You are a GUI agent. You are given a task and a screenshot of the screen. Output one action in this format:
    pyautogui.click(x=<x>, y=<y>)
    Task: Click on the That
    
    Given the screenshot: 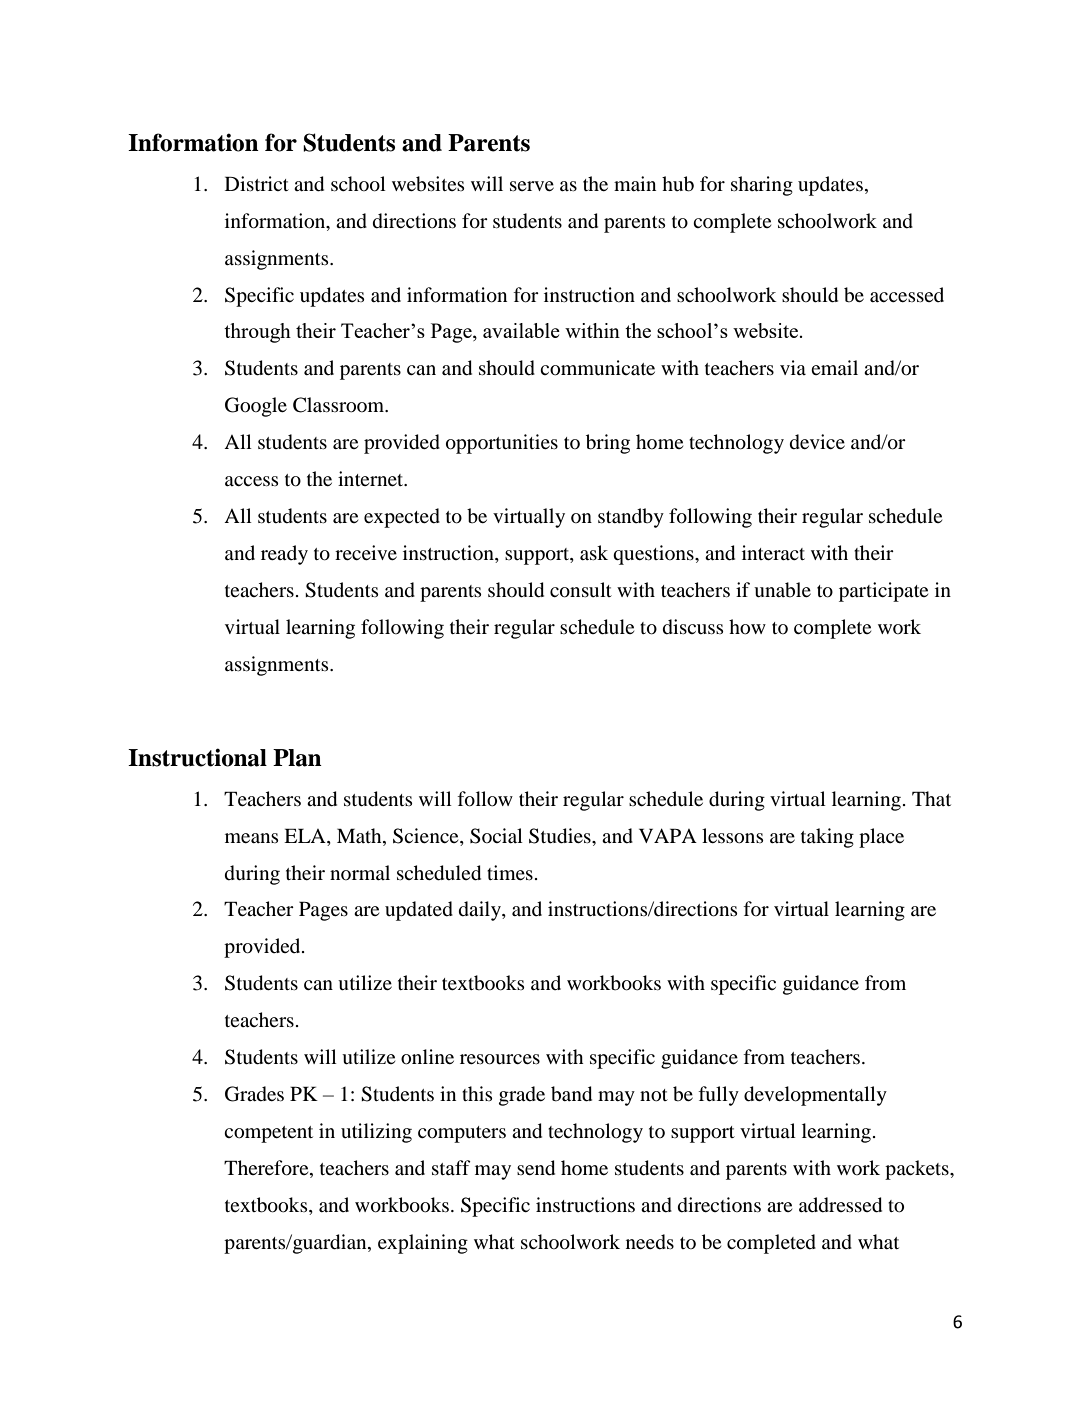 What is the action you would take?
    pyautogui.click(x=931, y=798)
